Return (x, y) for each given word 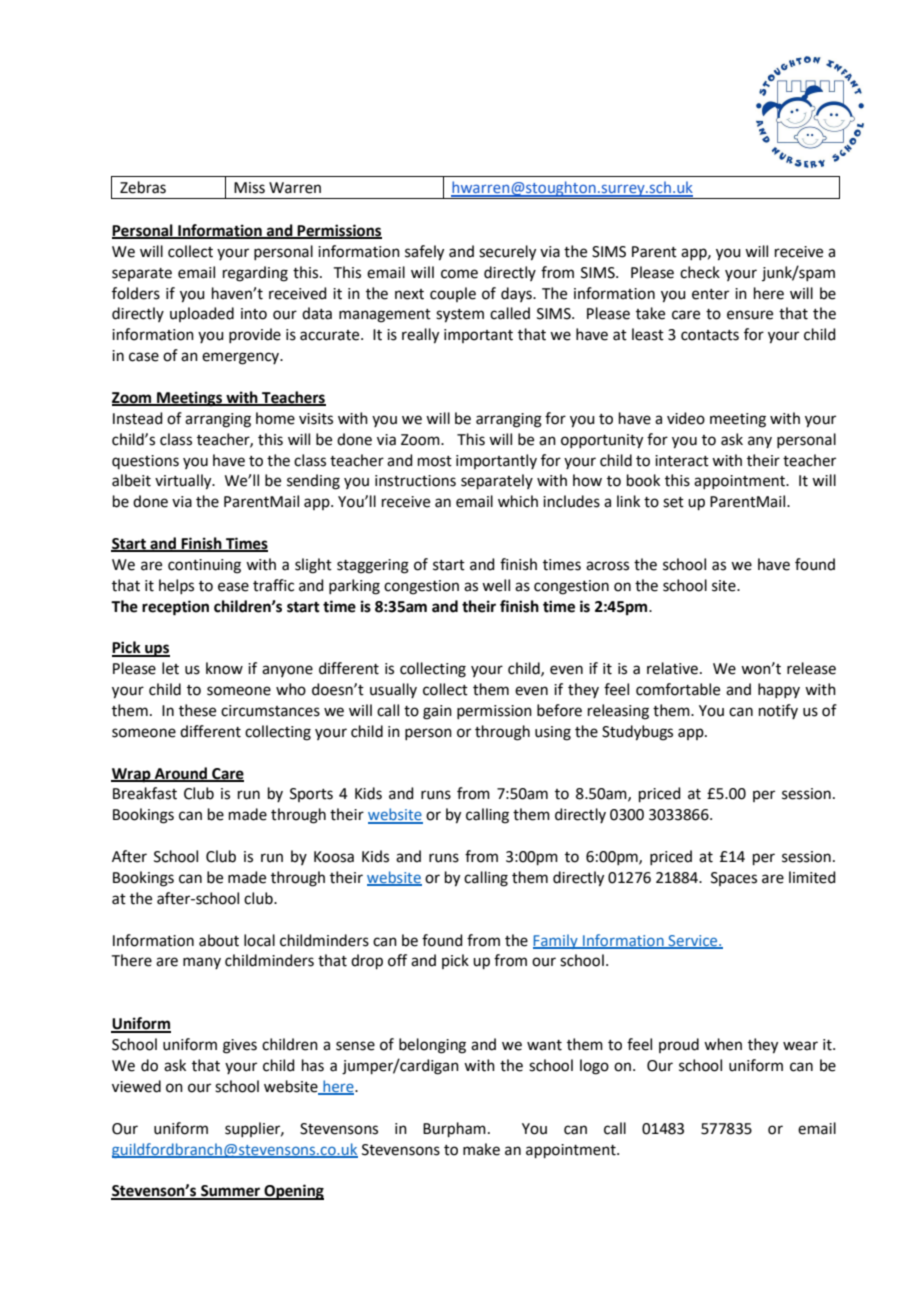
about (219, 940)
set (673, 502)
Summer (230, 1192)
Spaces (734, 879)
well (496, 585)
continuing (204, 566)
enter (710, 294)
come (459, 274)
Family (556, 941)
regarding (255, 274)
